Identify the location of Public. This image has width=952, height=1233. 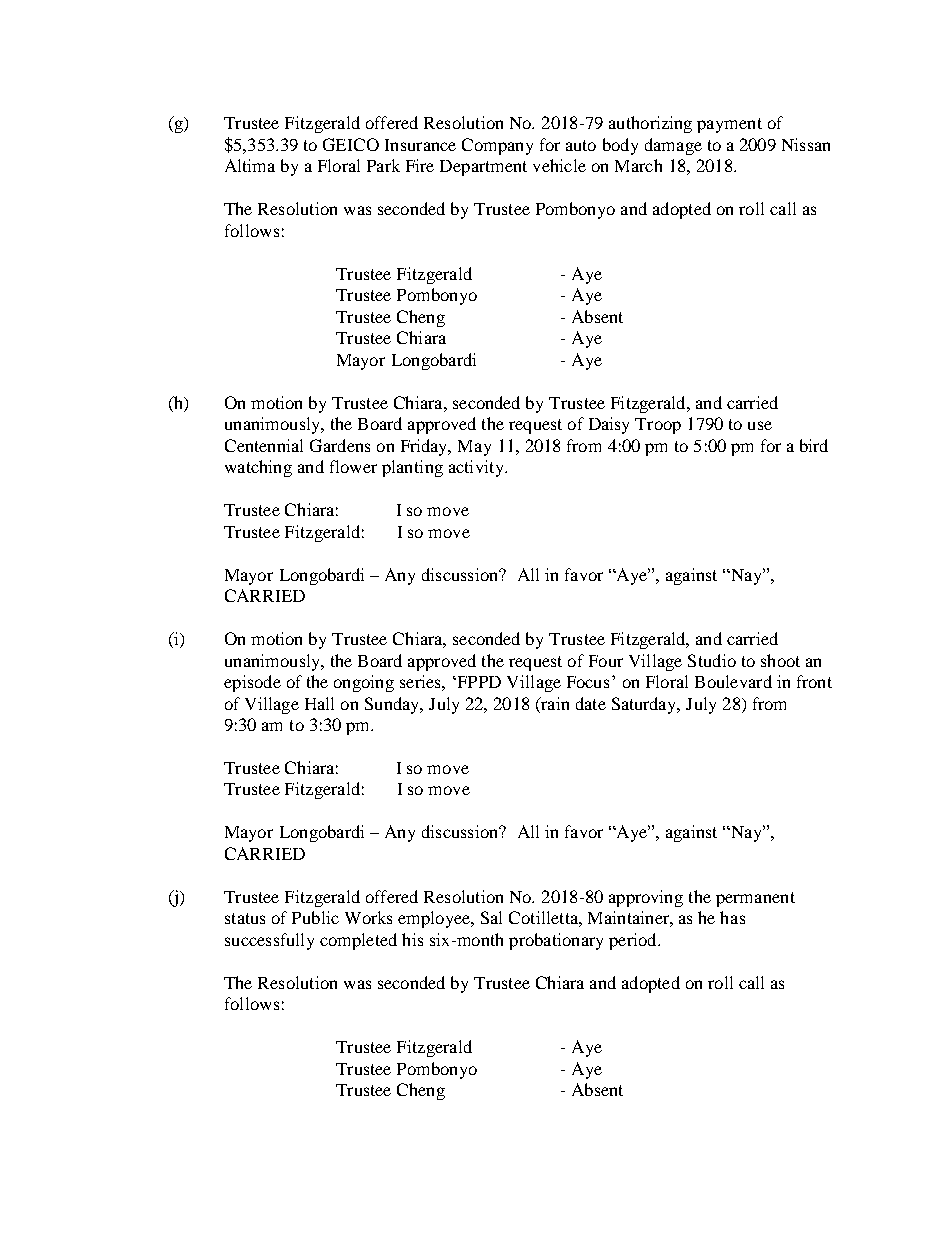
(315, 917).
